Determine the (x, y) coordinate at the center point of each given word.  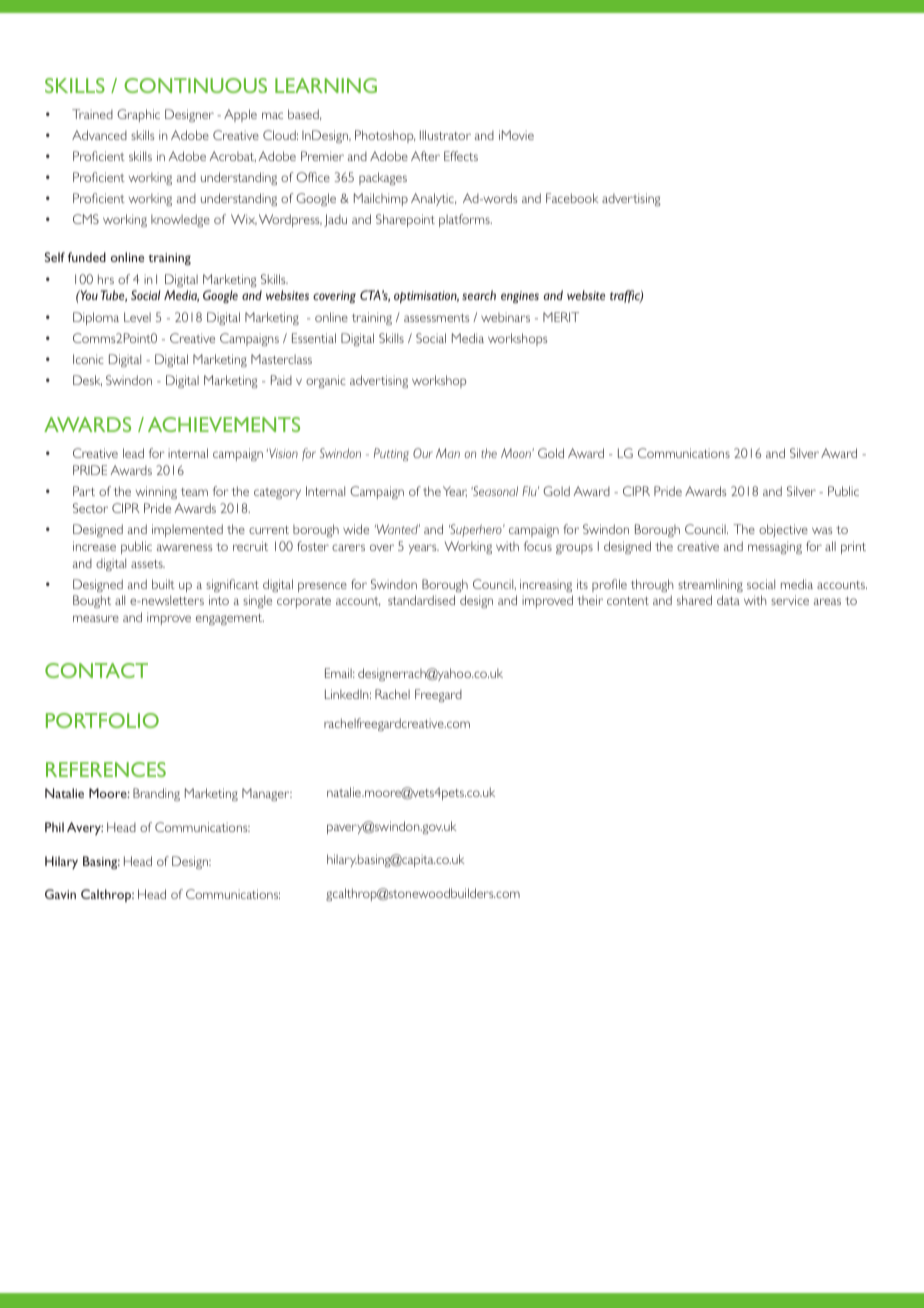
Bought (92, 601)
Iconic (88, 359)
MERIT (561, 317)
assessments (436, 318)
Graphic (138, 115)
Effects (461, 156)
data (728, 600)
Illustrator (445, 135)
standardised (421, 600)
